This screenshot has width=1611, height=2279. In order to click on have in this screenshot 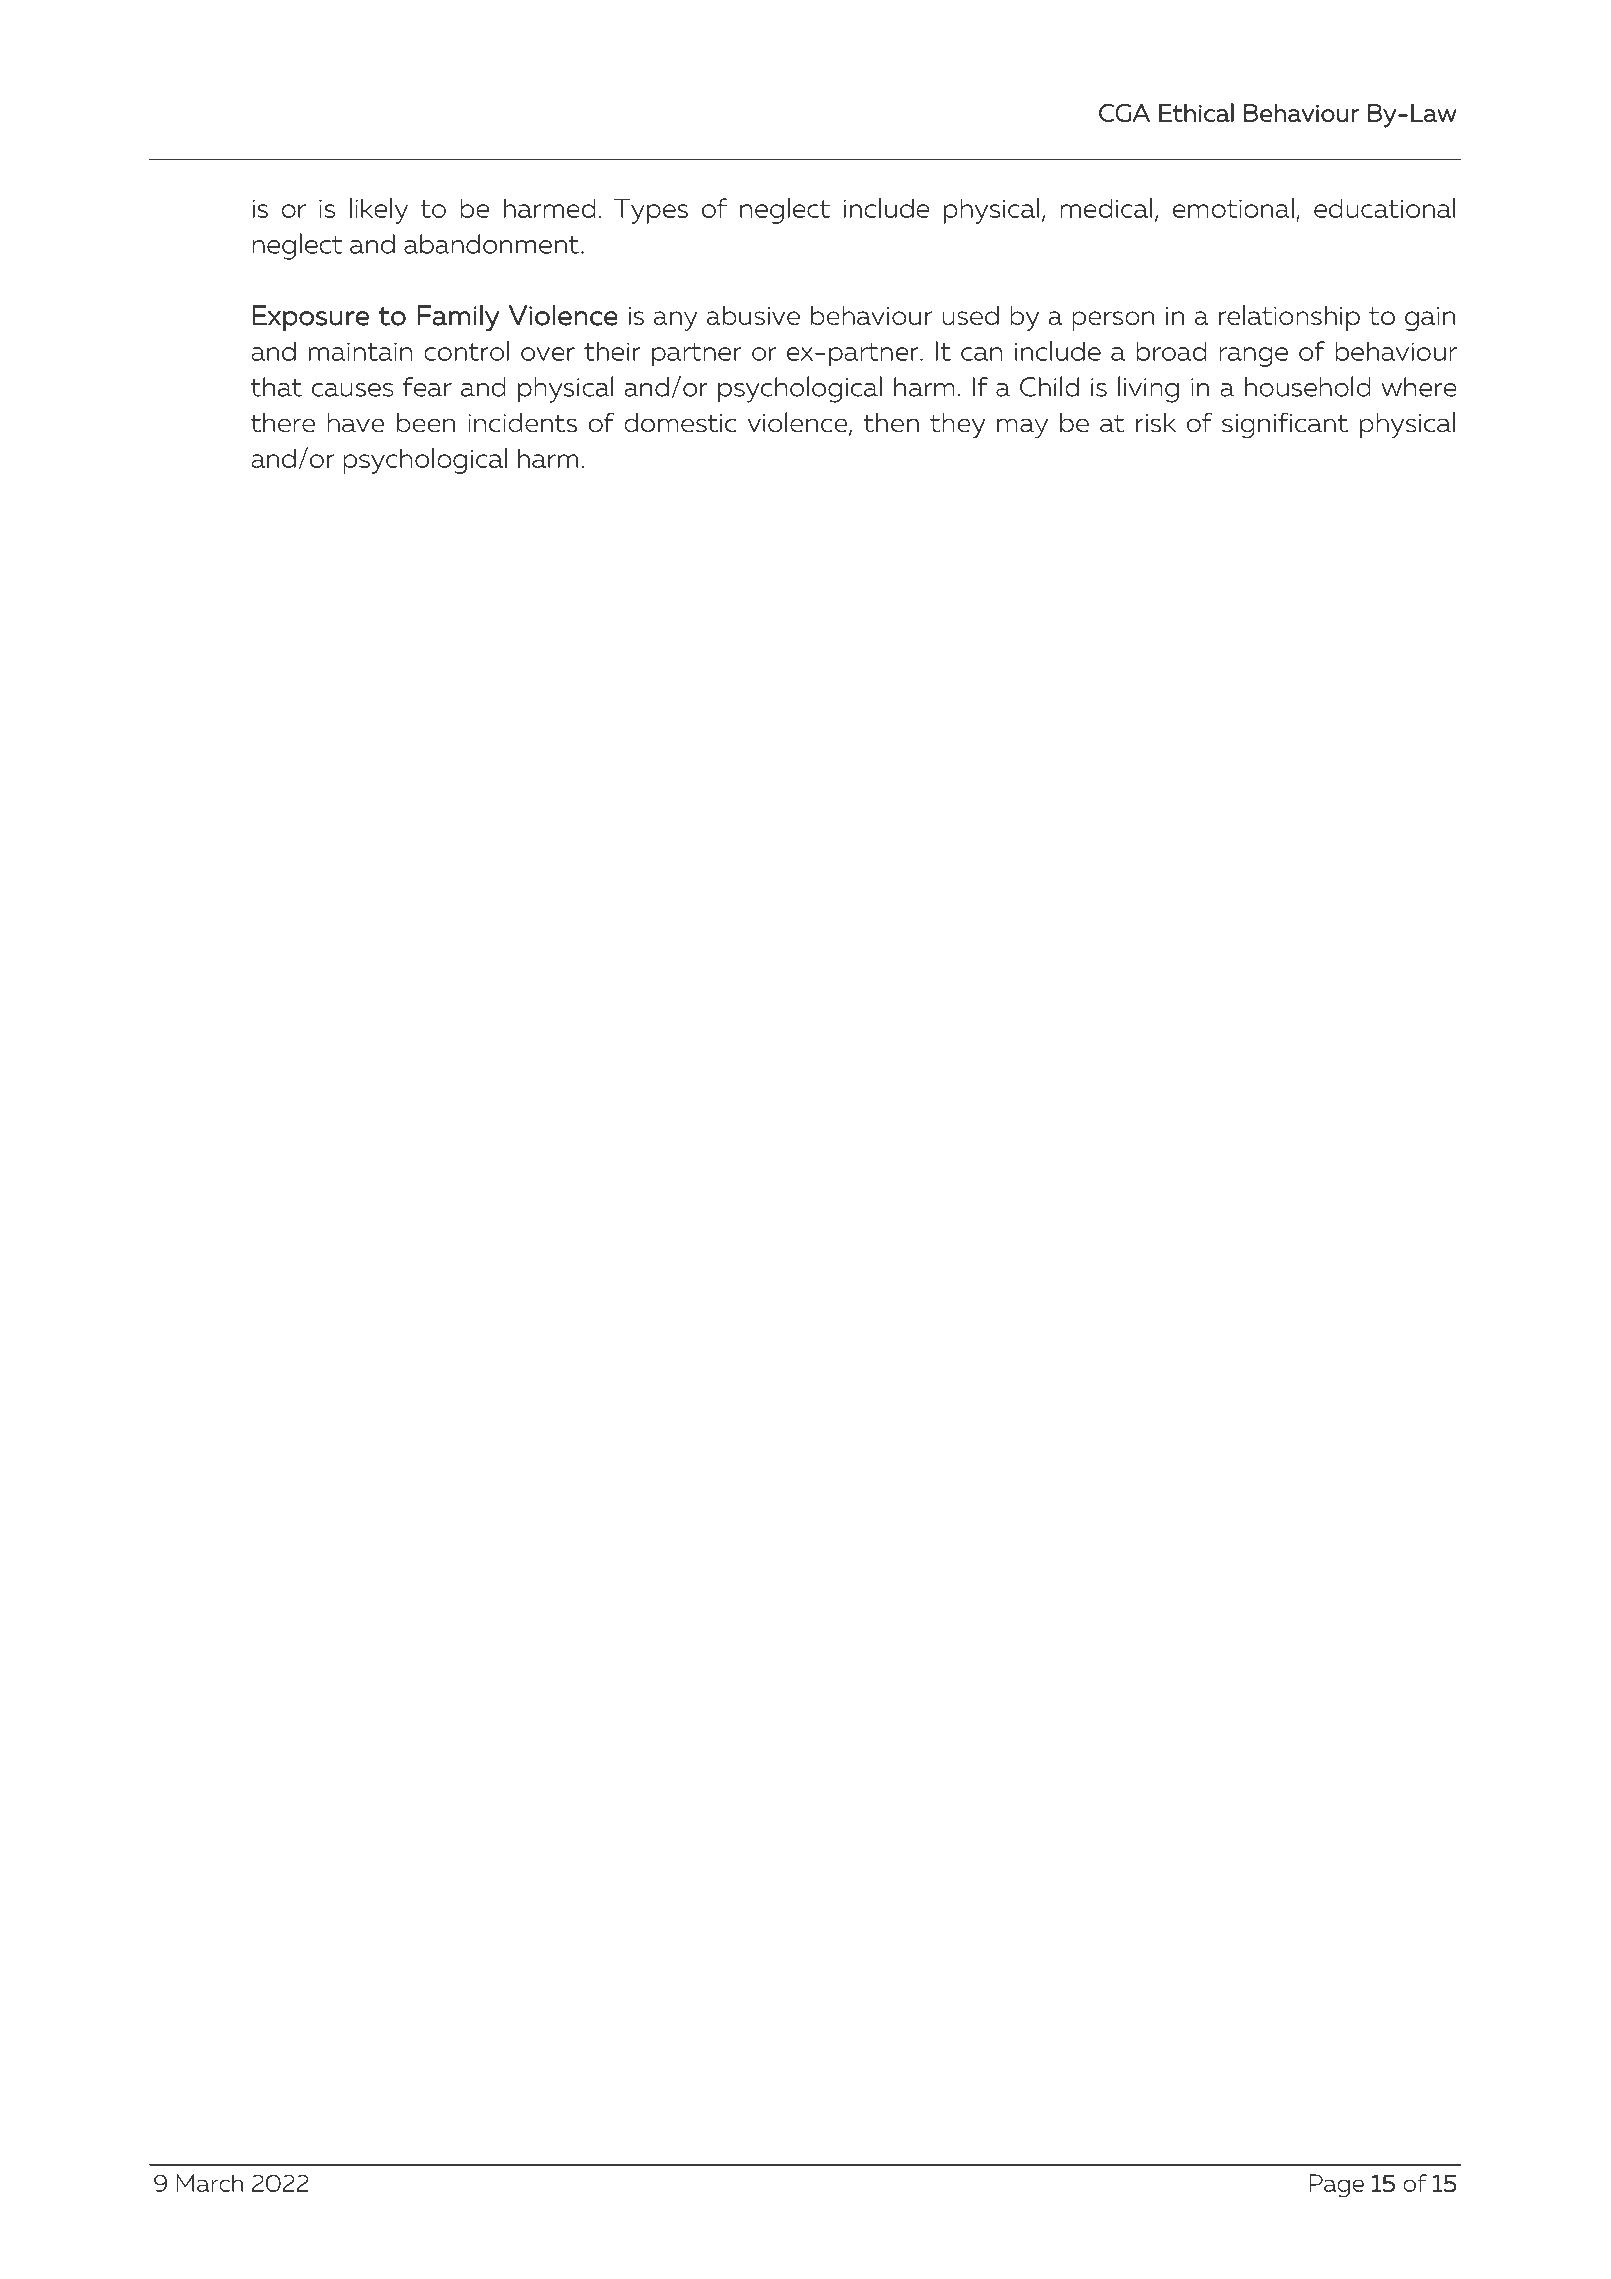, I will do `click(355, 423)`.
